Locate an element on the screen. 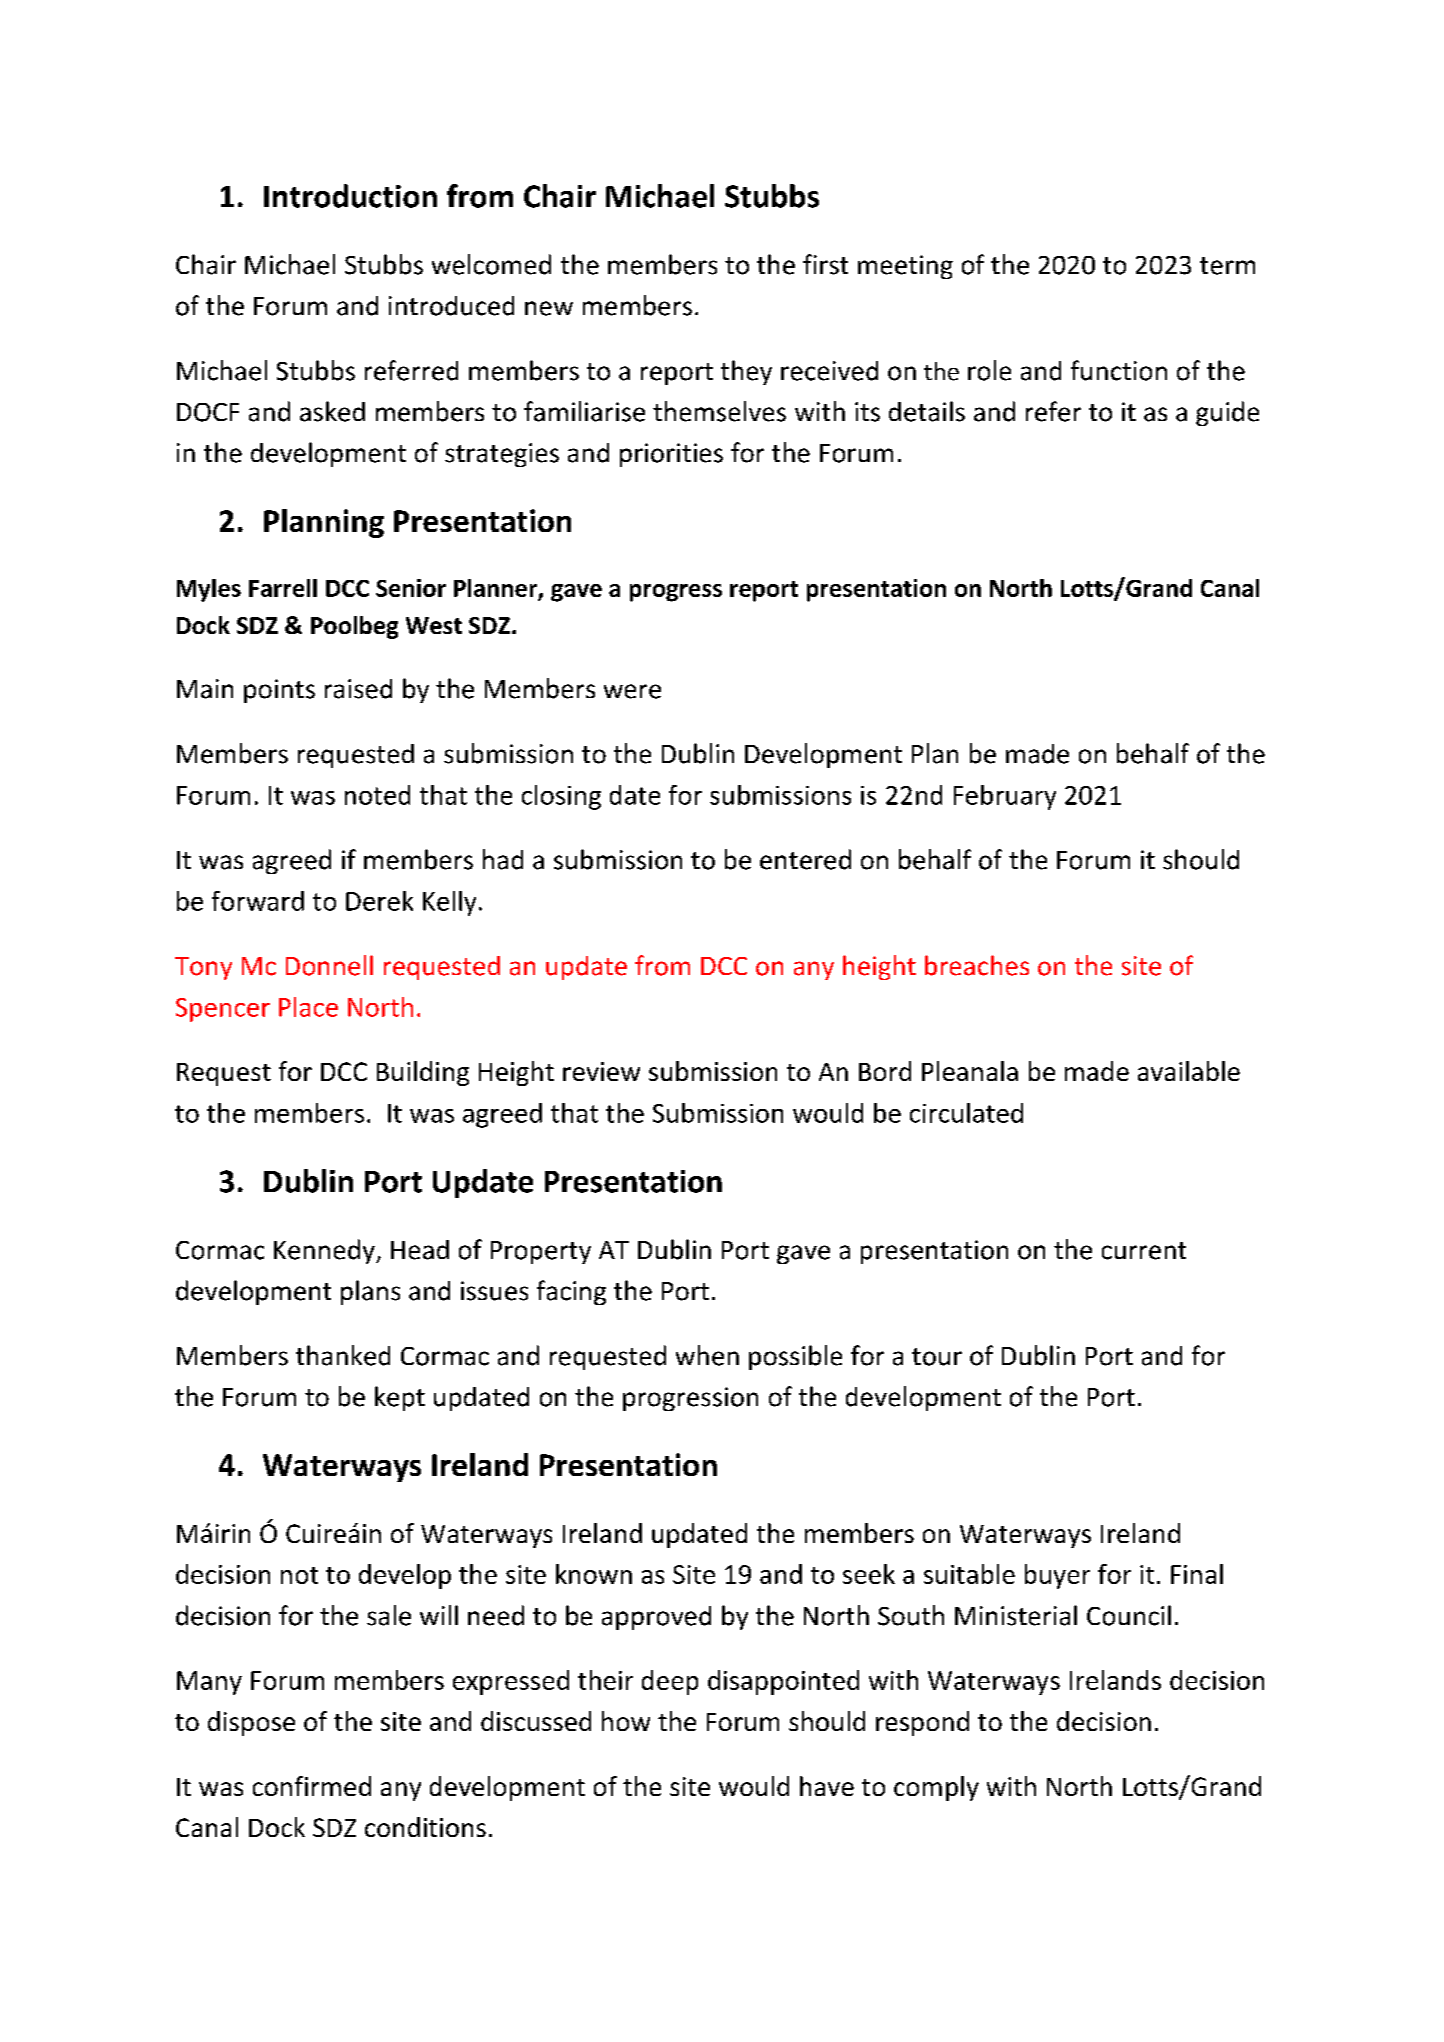  were is located at coordinates (632, 691).
